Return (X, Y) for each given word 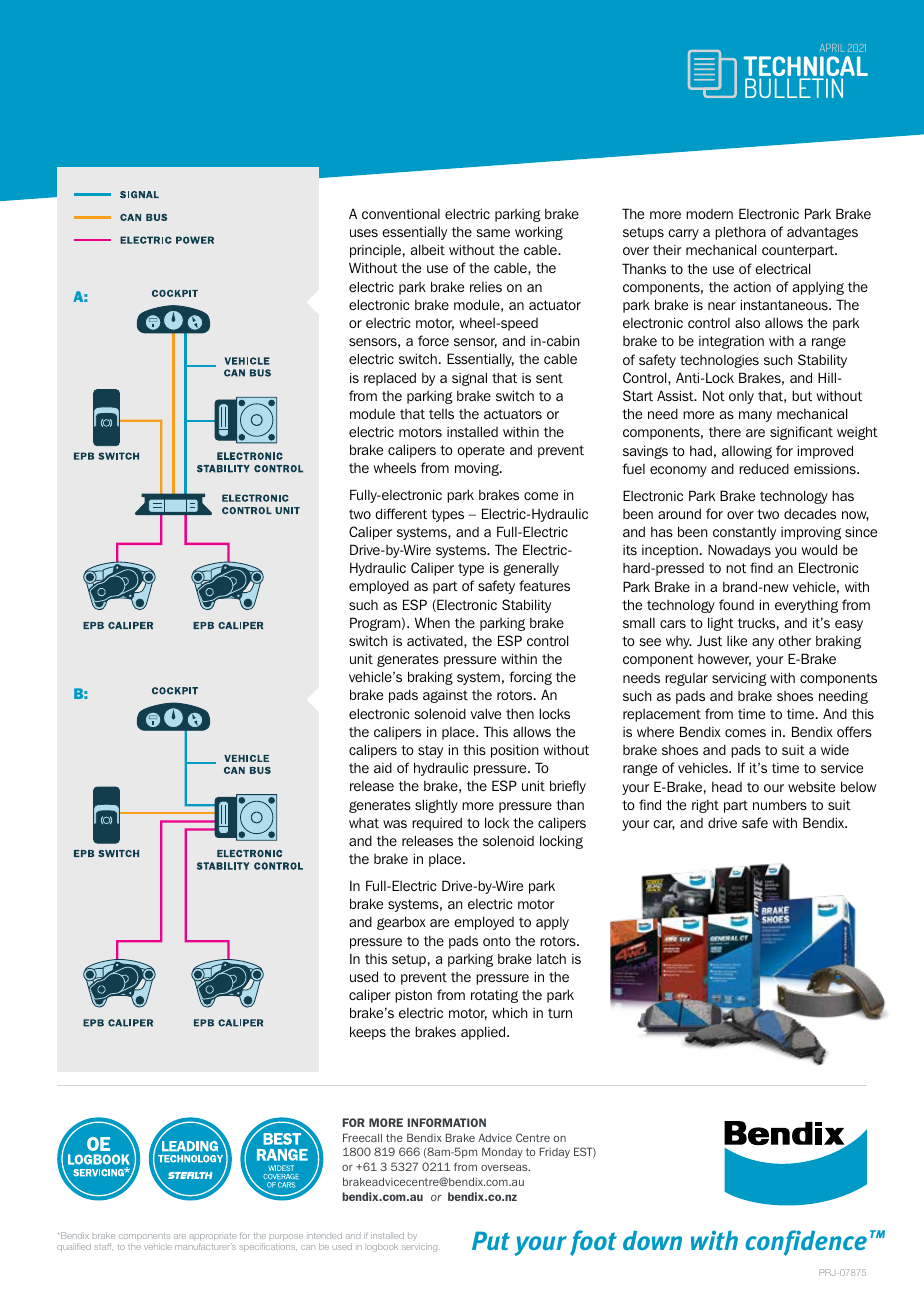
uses (364, 233)
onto (497, 941)
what (364, 823)
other (794, 640)
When (432, 622)
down (652, 1240)
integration (731, 342)
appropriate (212, 1238)
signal (469, 379)
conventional (401, 213)
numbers (780, 804)
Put (491, 1240)
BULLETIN (794, 88)
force (433, 340)
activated (436, 641)
